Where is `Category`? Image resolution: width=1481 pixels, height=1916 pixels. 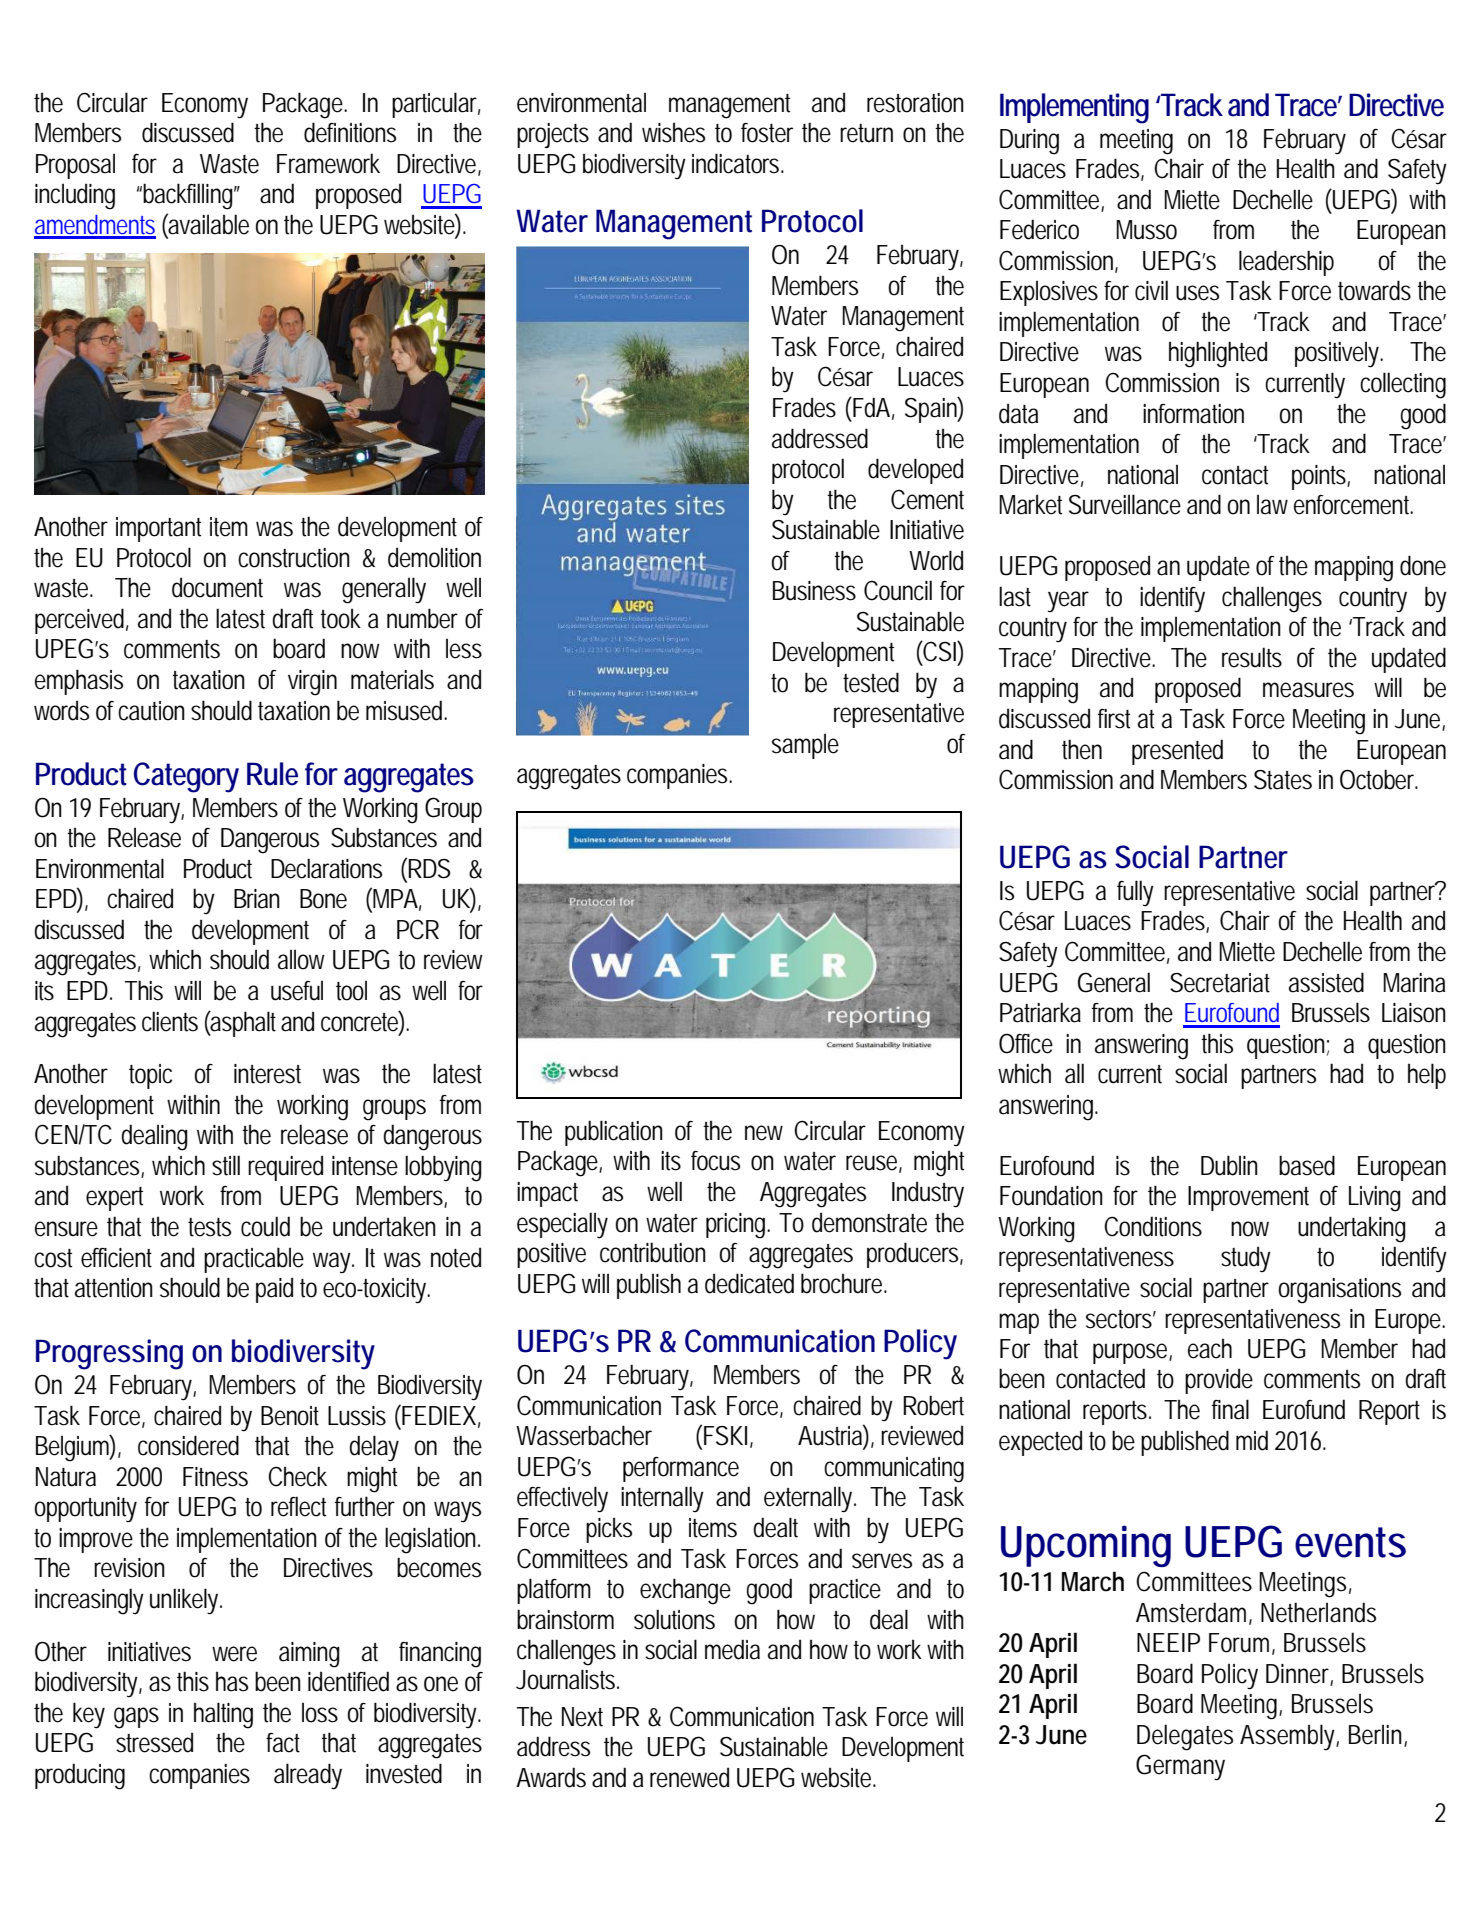
Category is located at coordinates (186, 777).
